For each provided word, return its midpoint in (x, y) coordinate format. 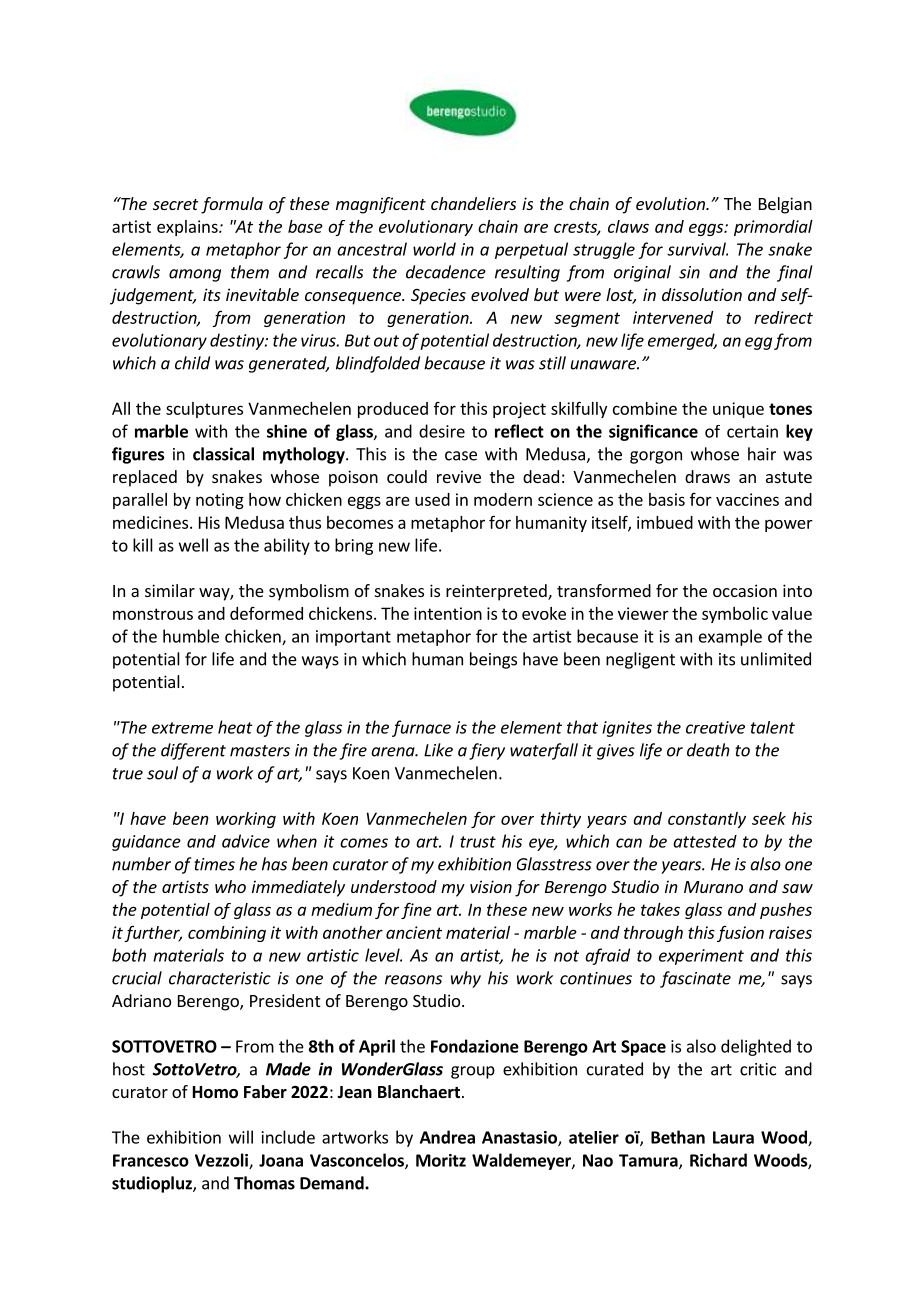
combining (227, 934)
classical (223, 454)
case (461, 456)
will (241, 1137)
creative (715, 727)
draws (707, 476)
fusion (740, 934)
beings (493, 660)
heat (235, 727)
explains (188, 228)
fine (416, 910)
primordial (773, 228)
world (434, 249)
